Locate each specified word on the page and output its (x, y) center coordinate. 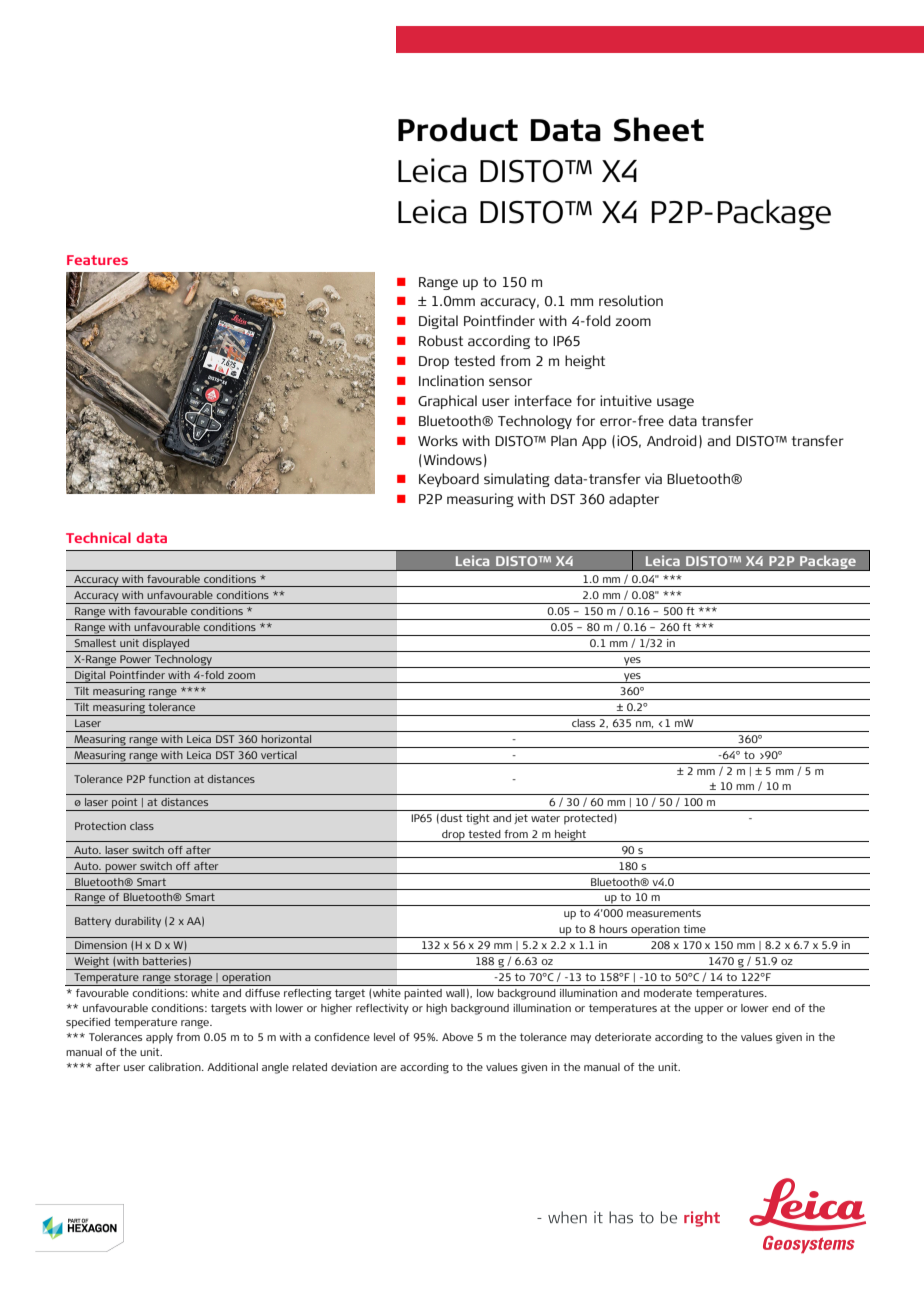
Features (97, 260)
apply (159, 1038)
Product (458, 129)
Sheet (659, 129)
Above (457, 1037)
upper (709, 1010)
